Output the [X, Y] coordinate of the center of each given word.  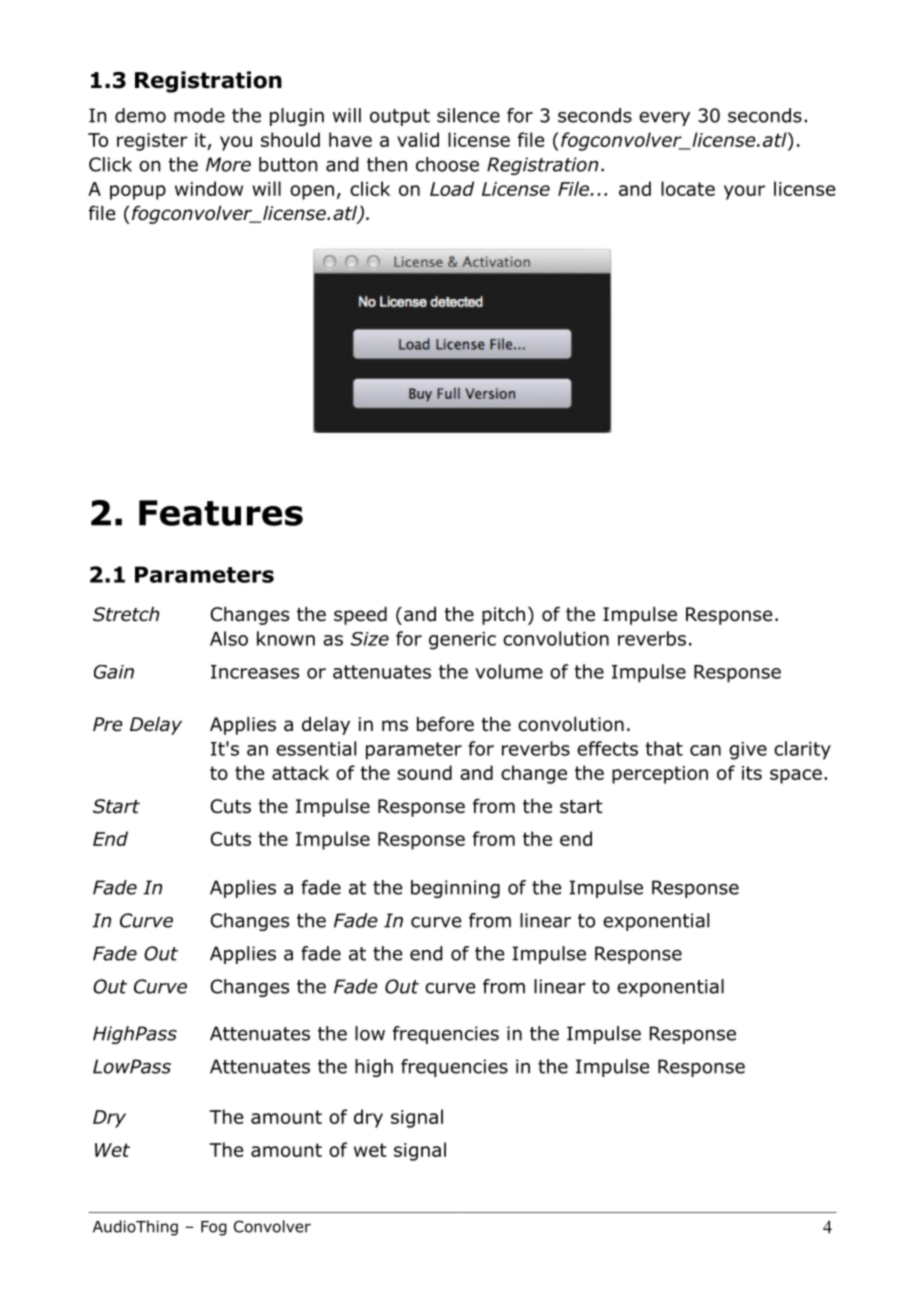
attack [300, 772]
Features [221, 513]
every [664, 119]
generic [462, 641]
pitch [503, 616]
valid [418, 139]
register [152, 142]
